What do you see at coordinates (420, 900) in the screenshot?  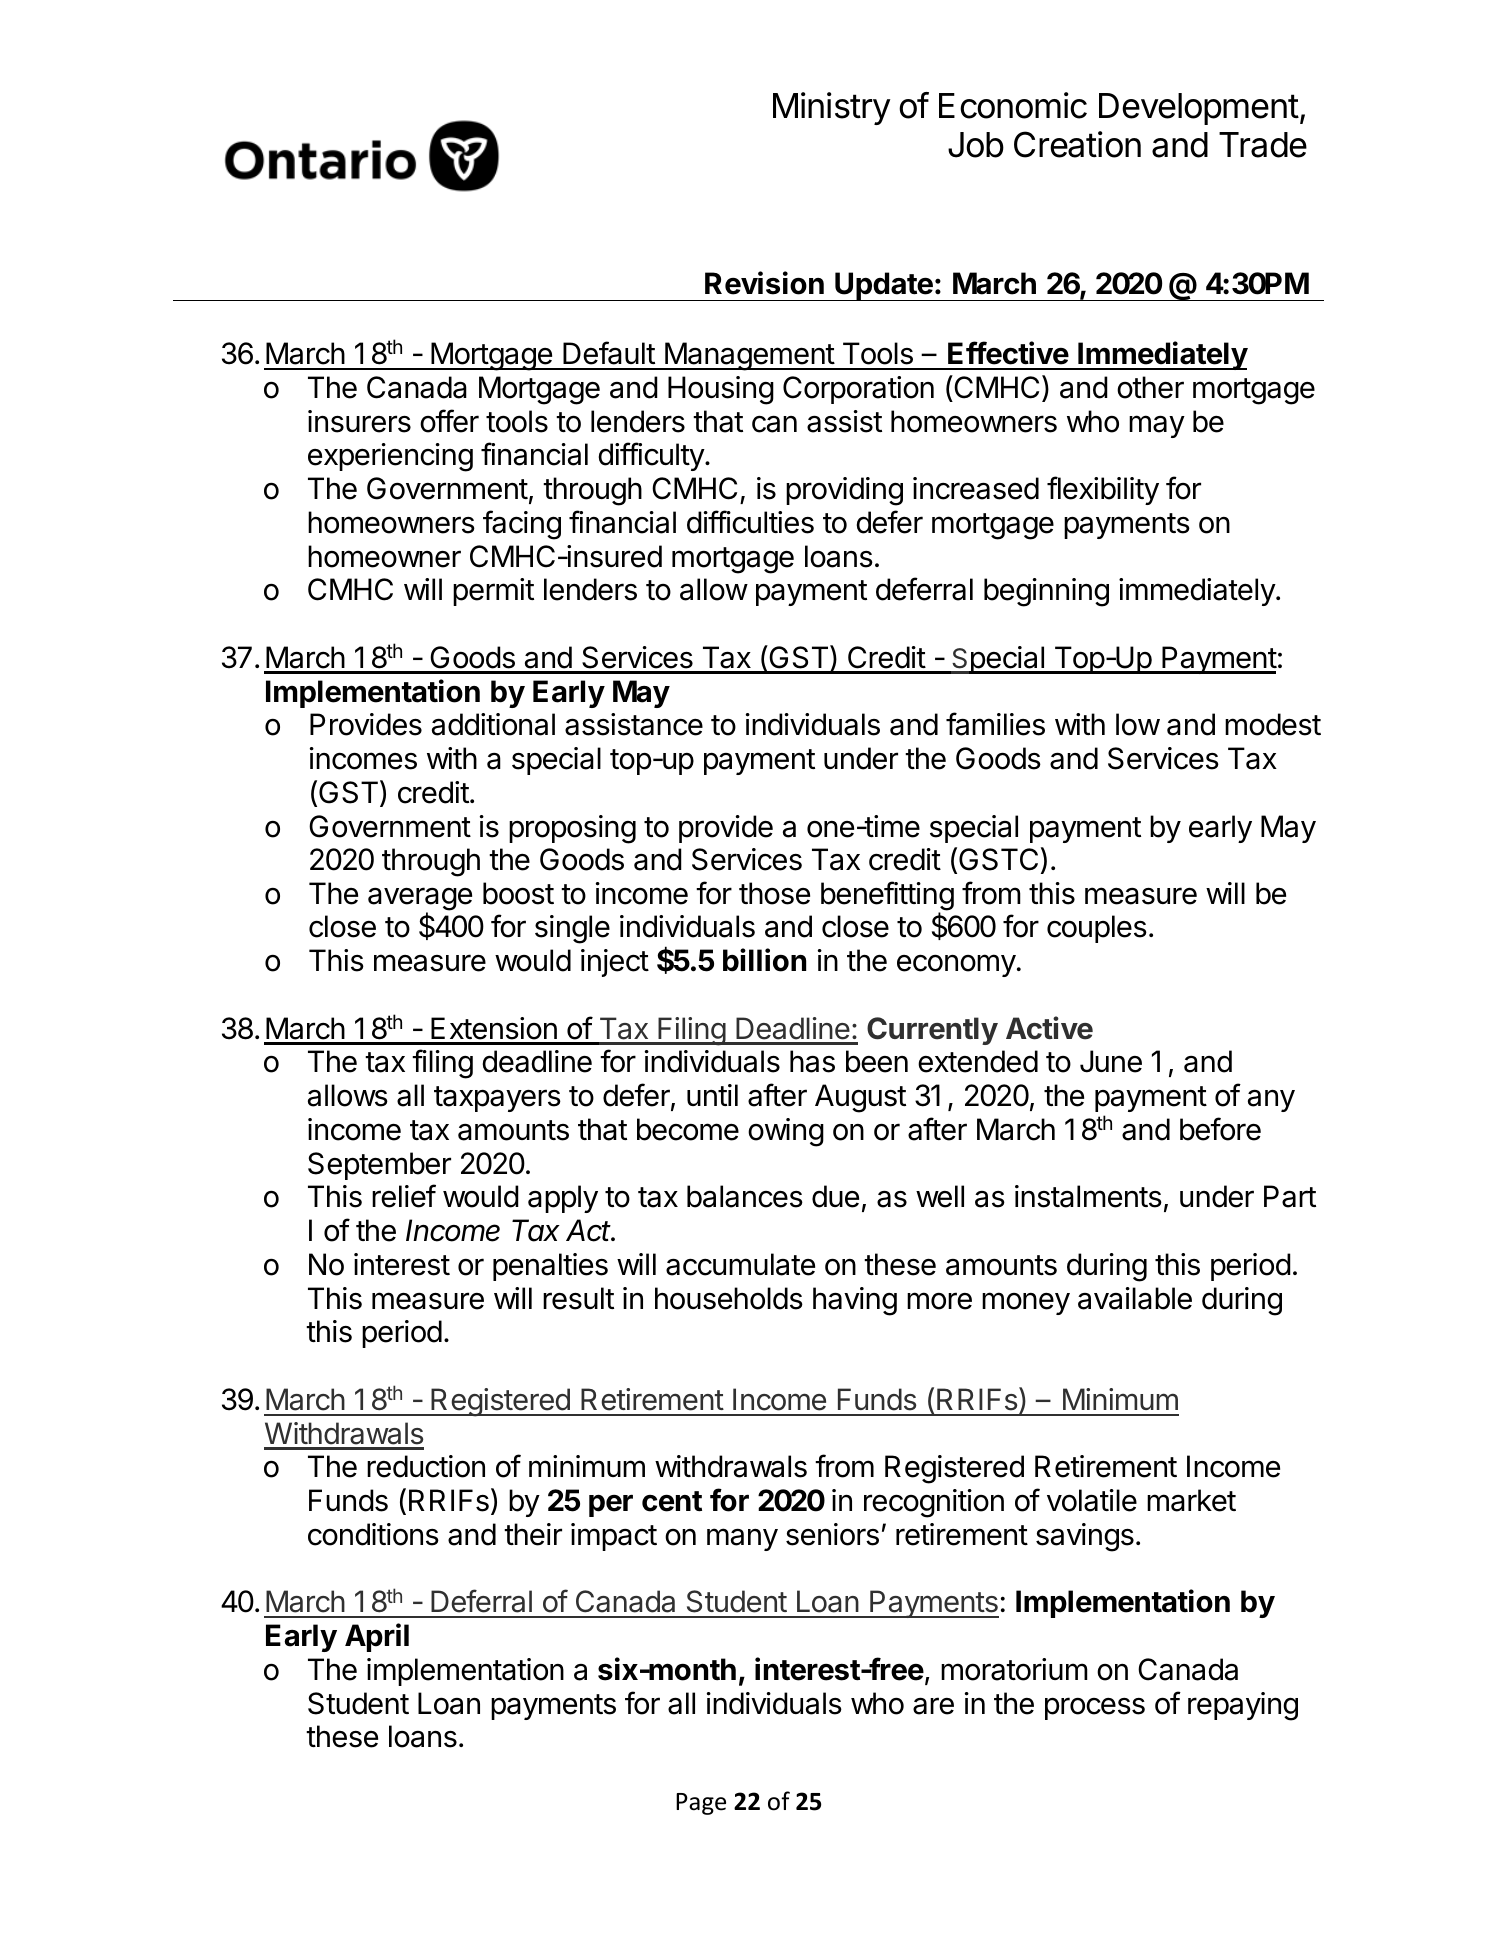 I see `average` at bounding box center [420, 900].
